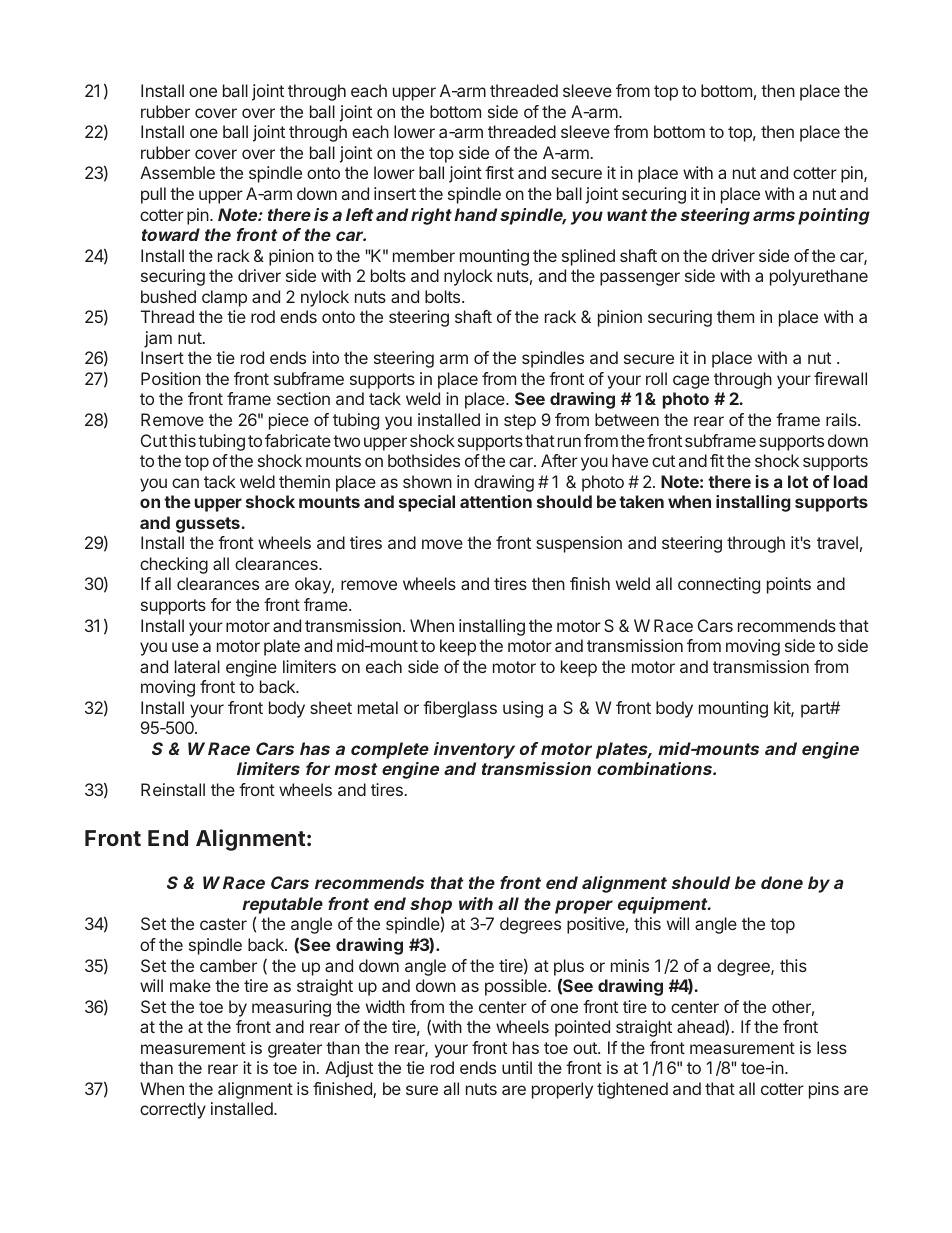 The height and width of the page is (1233, 952). Describe the element at coordinates (523, 709) in the page. I see `using` at that location.
